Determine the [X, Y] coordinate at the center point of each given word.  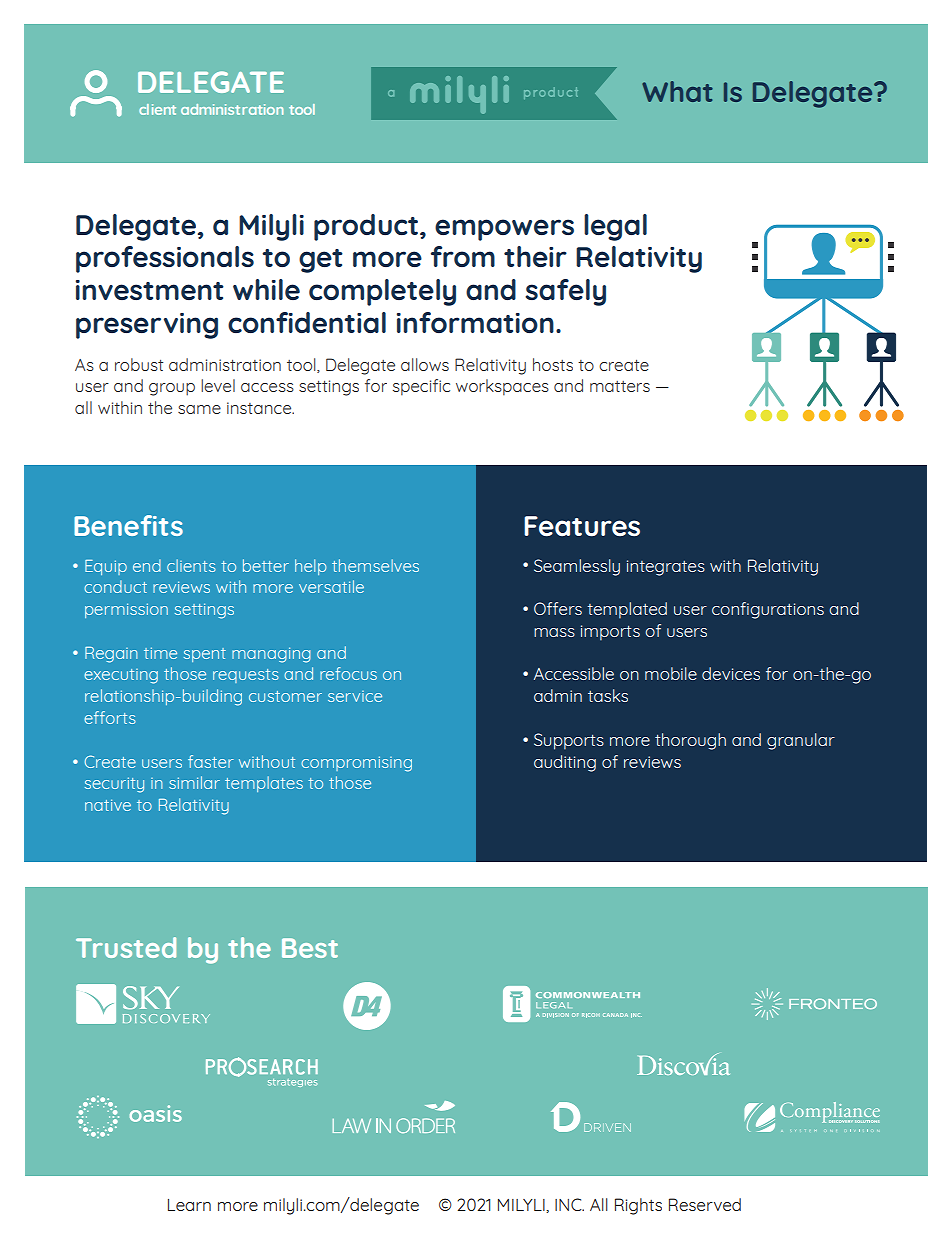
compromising [356, 764]
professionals [165, 259]
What [677, 91]
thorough [690, 741]
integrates [666, 568]
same [199, 409]
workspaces [502, 387]
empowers [504, 230]
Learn [189, 1205]
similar [194, 782]
